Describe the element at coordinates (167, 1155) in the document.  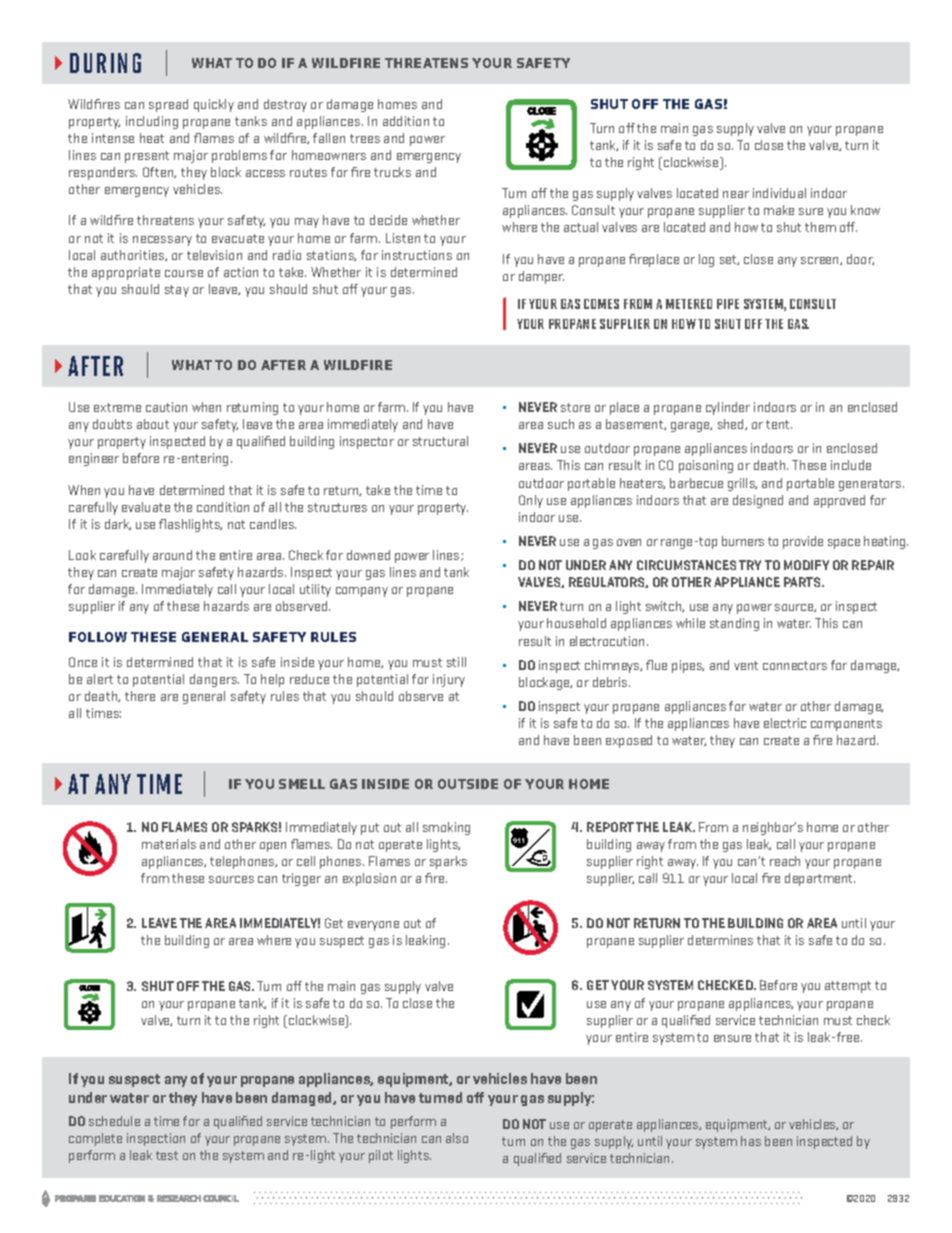
I see `test` at that location.
